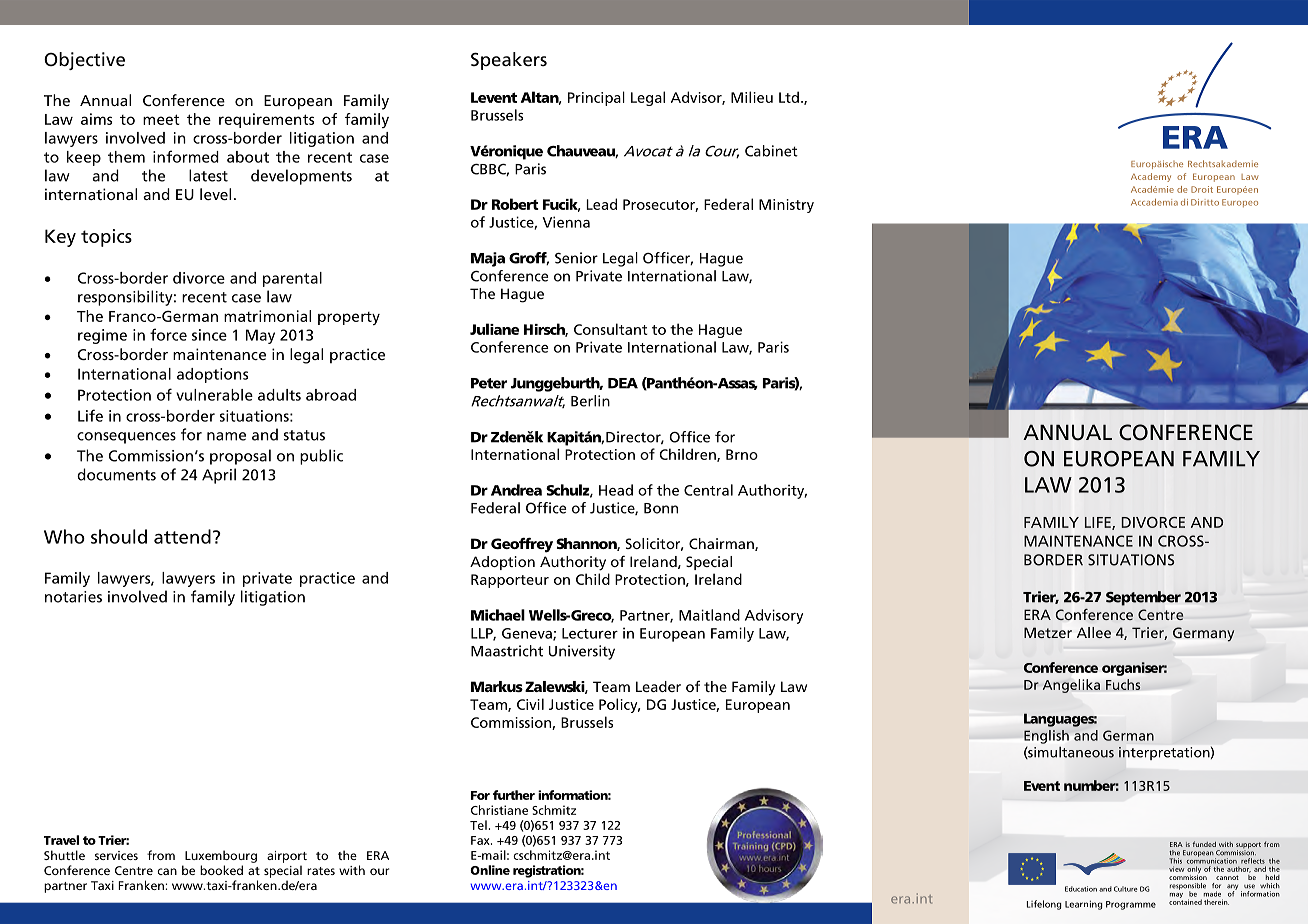 The image size is (1308, 924). What do you see at coordinates (161, 119) in the document?
I see `meet` at bounding box center [161, 119].
